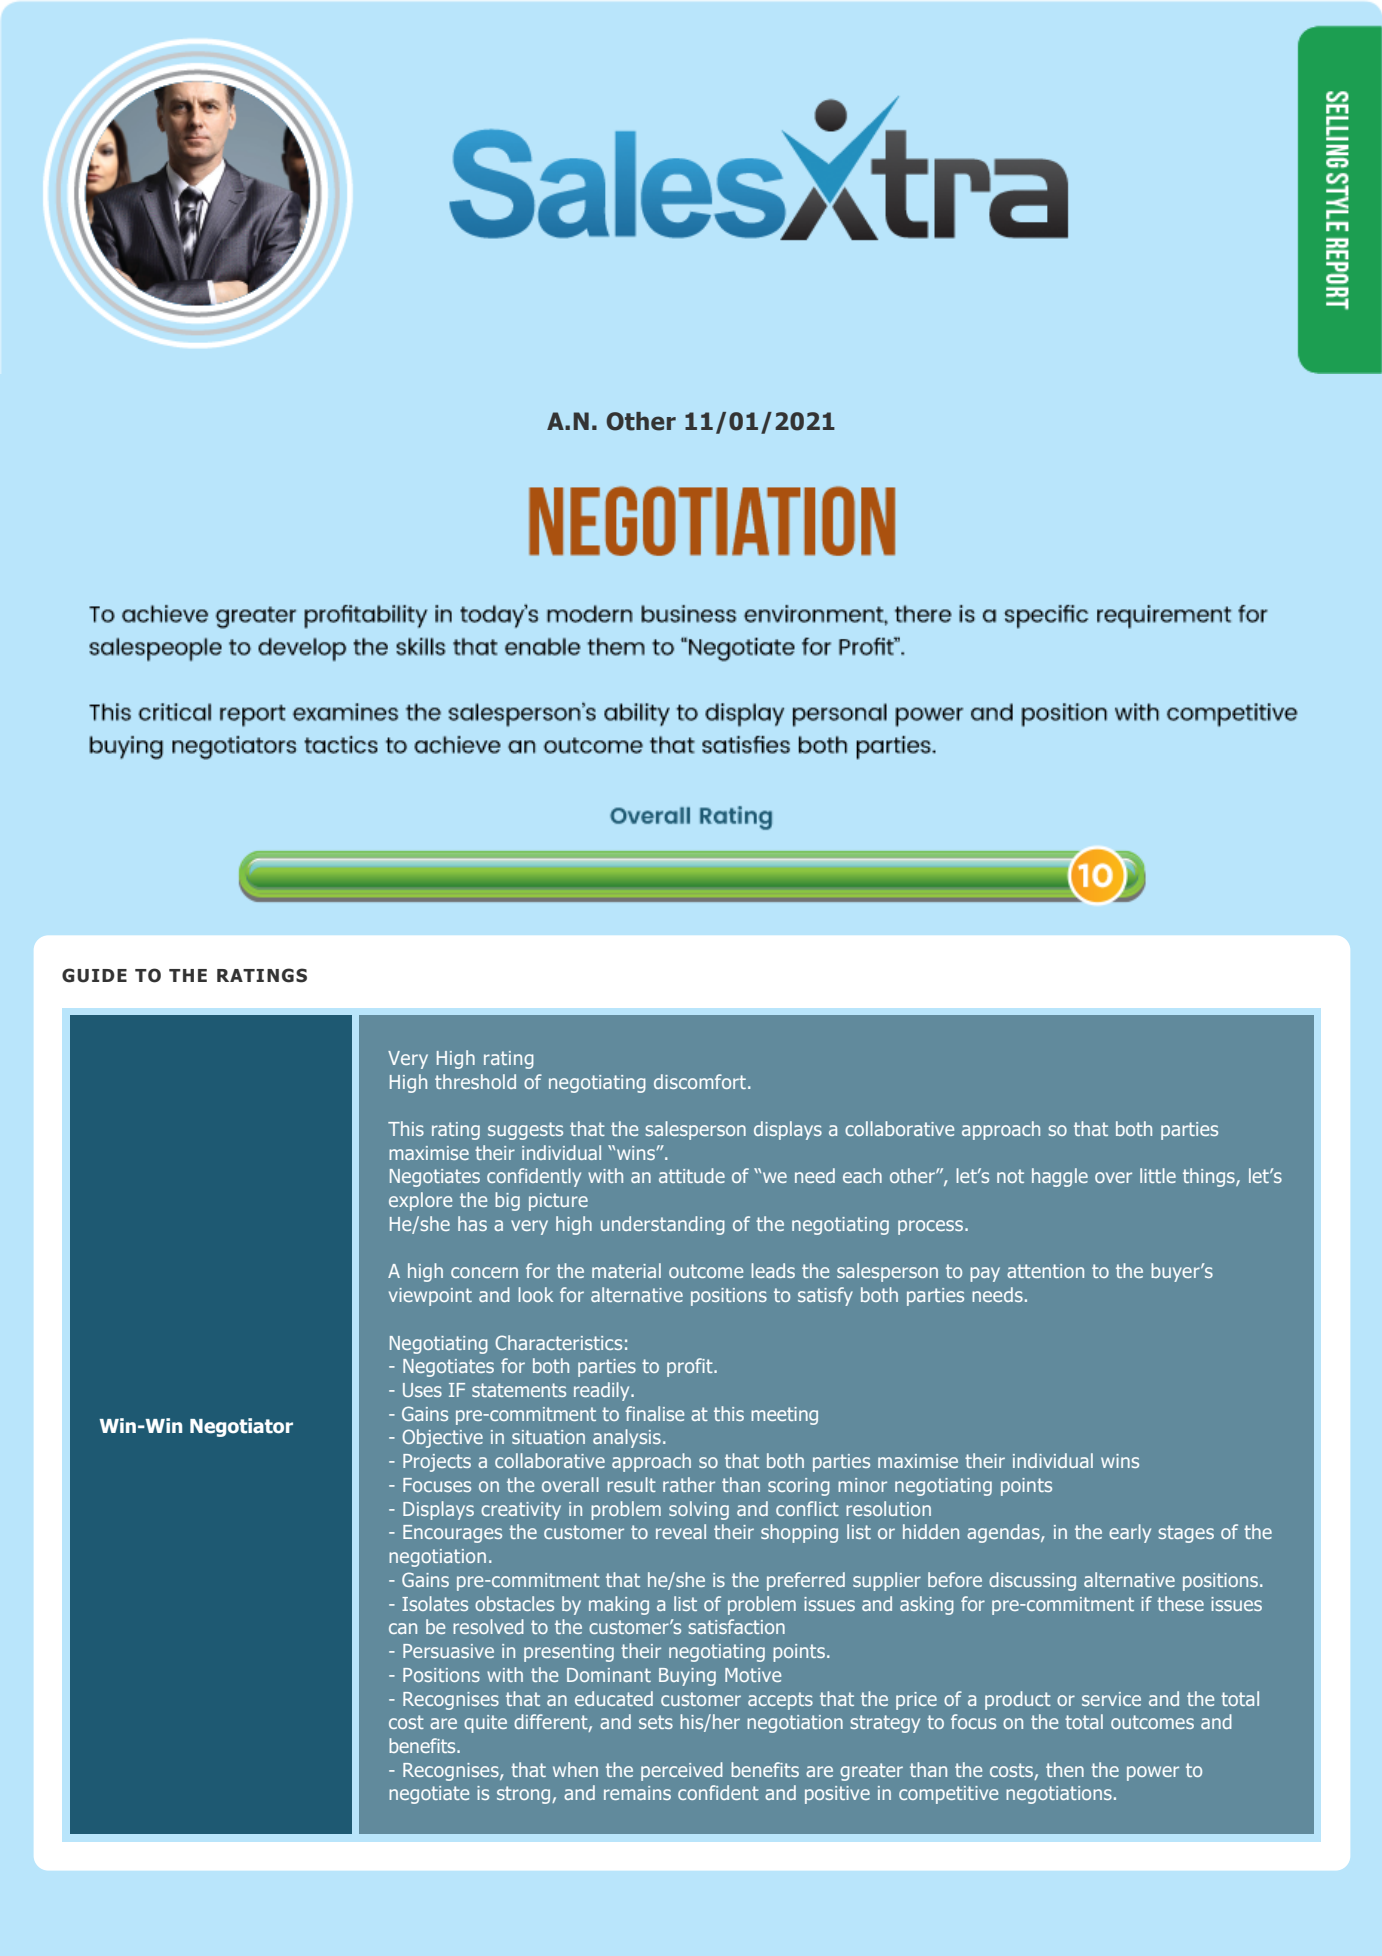 This screenshot has height=1956, width=1382. What do you see at coordinates (701, 1081) in the screenshot?
I see `discomfort` at bounding box center [701, 1081].
